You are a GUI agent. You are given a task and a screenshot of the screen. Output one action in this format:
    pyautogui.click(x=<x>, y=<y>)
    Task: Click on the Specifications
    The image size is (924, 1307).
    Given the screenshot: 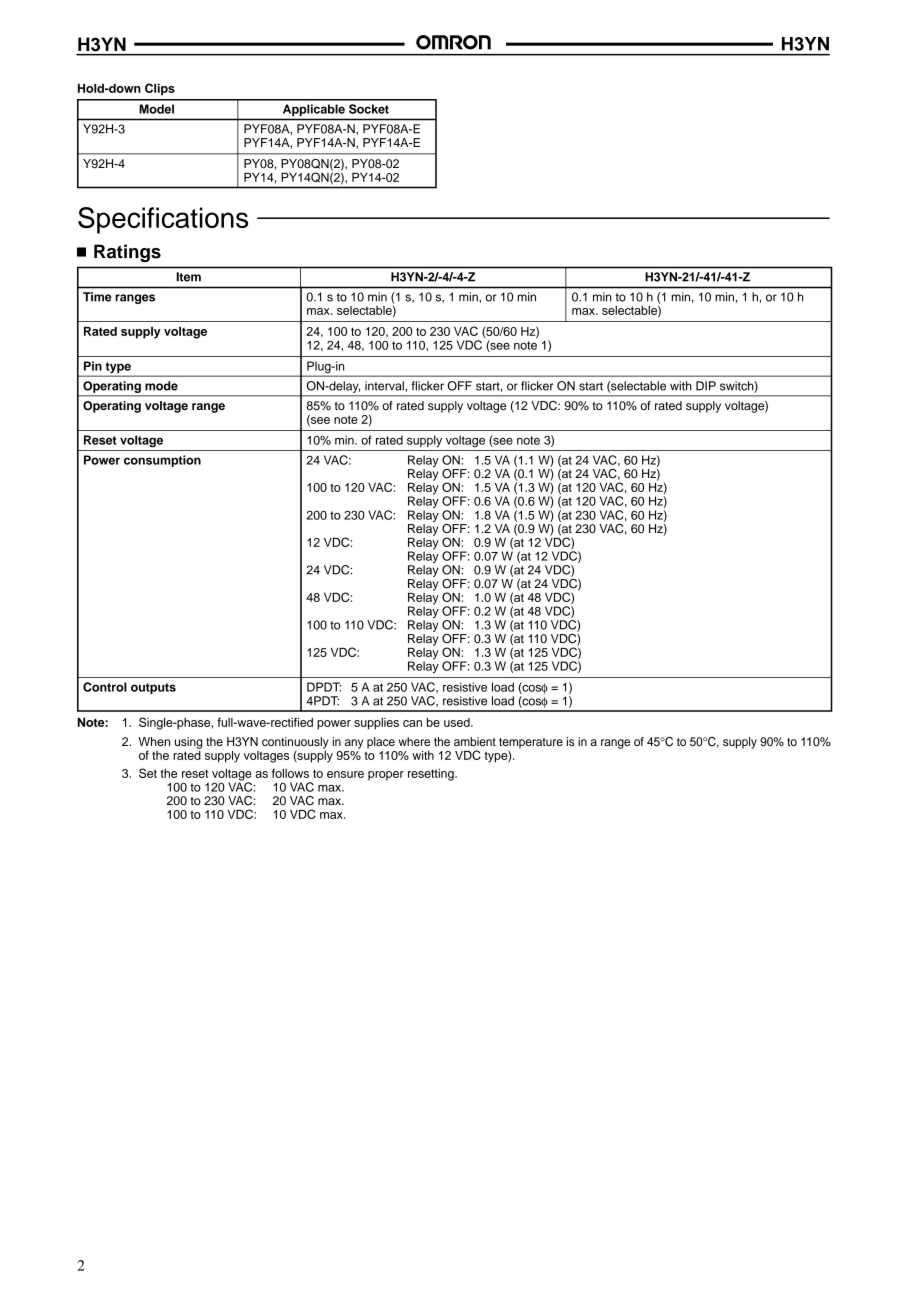 What is the action you would take?
    pyautogui.click(x=163, y=220)
